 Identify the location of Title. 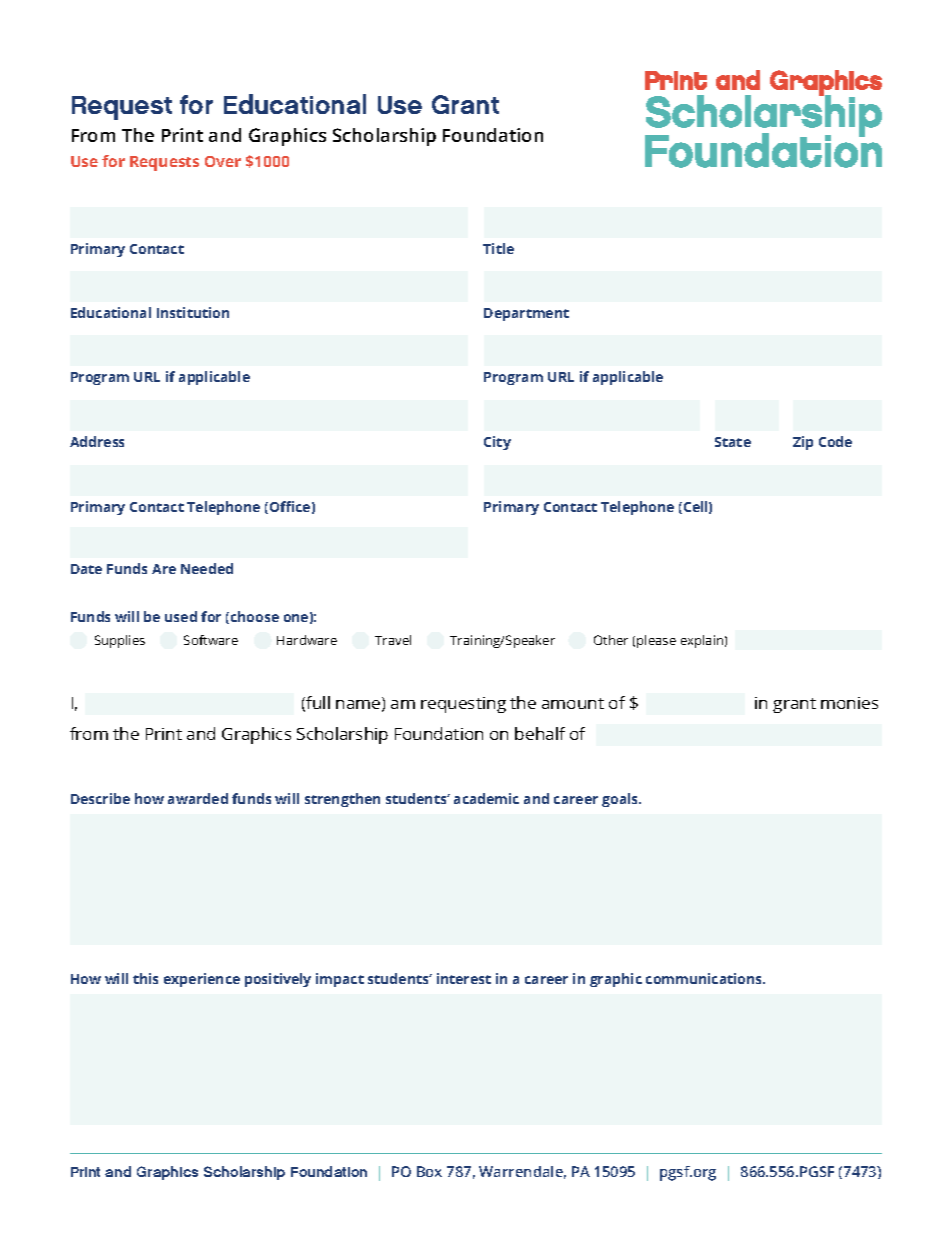
(498, 248).
